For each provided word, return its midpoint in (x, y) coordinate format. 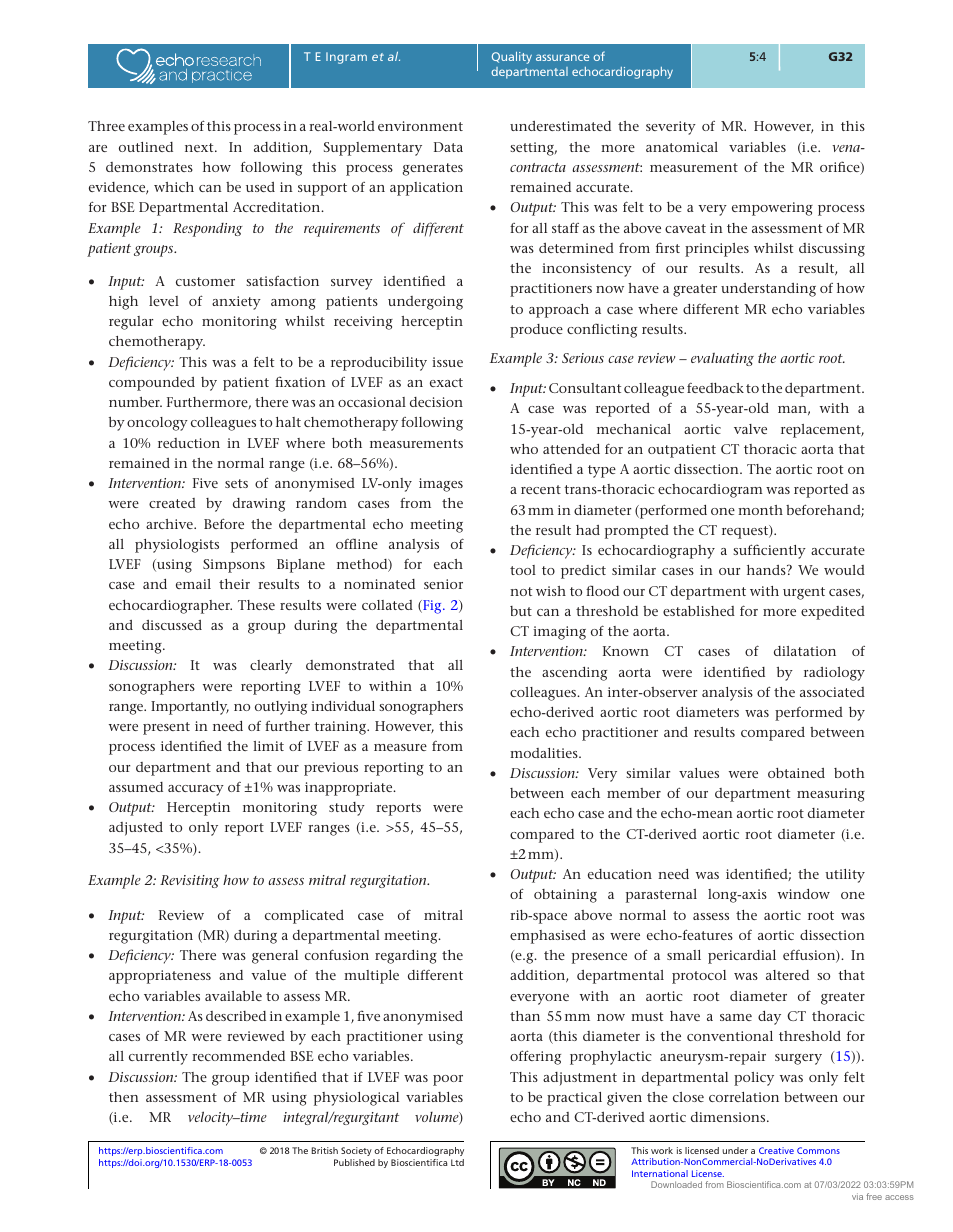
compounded (152, 384)
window (804, 894)
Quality (512, 58)
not (521, 591)
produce (536, 331)
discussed (172, 625)
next (200, 147)
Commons (818, 1150)
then (124, 1097)
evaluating (722, 359)
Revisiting (190, 881)
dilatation (805, 651)
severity (671, 128)
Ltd (457, 1162)
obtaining (565, 896)
